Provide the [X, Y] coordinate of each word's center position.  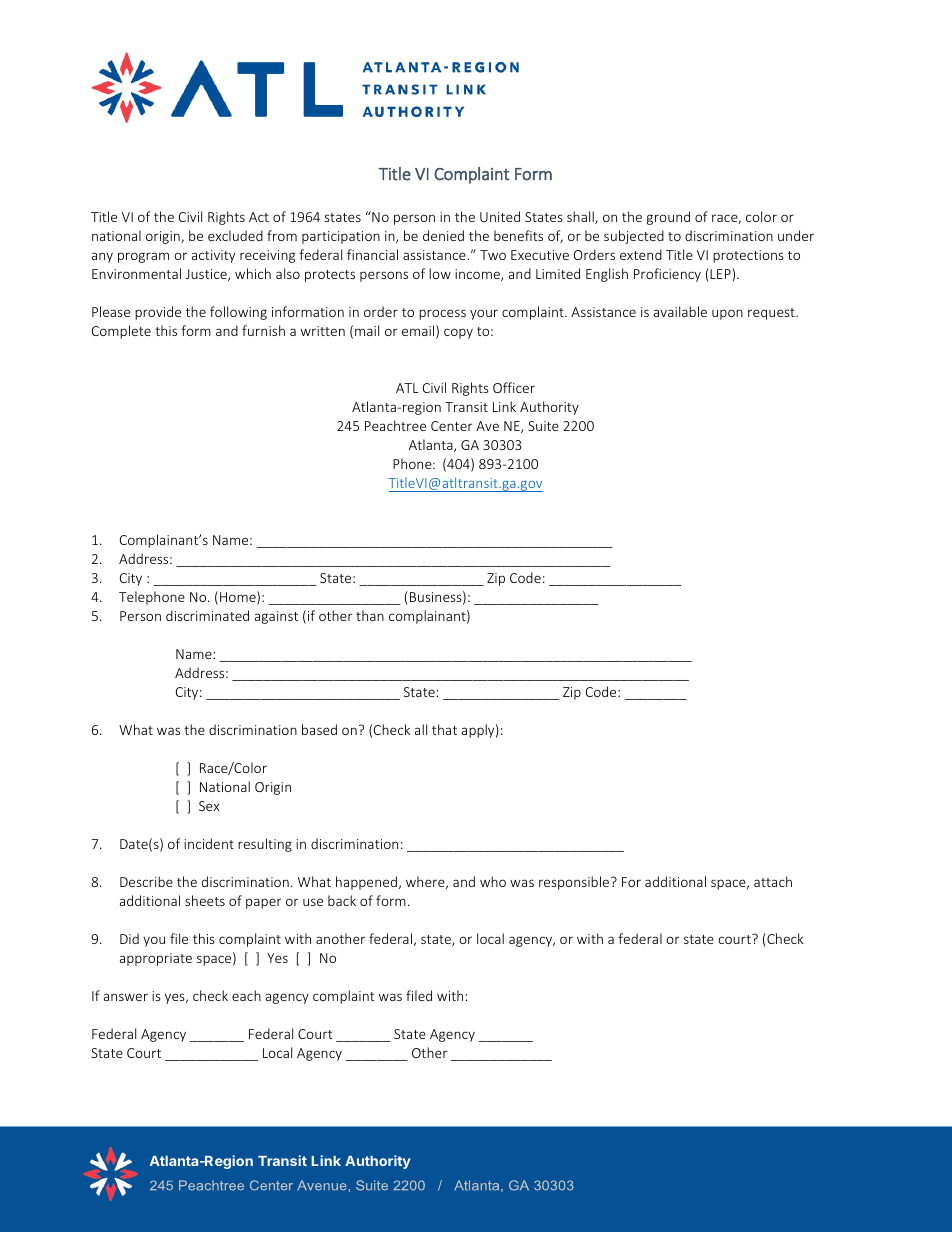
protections [748, 256]
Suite [543, 426]
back [342, 900]
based [319, 729]
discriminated [207, 615]
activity [213, 256]
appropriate [156, 959]
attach [773, 881]
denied [443, 235]
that [444, 729]
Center [452, 426]
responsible [575, 883]
